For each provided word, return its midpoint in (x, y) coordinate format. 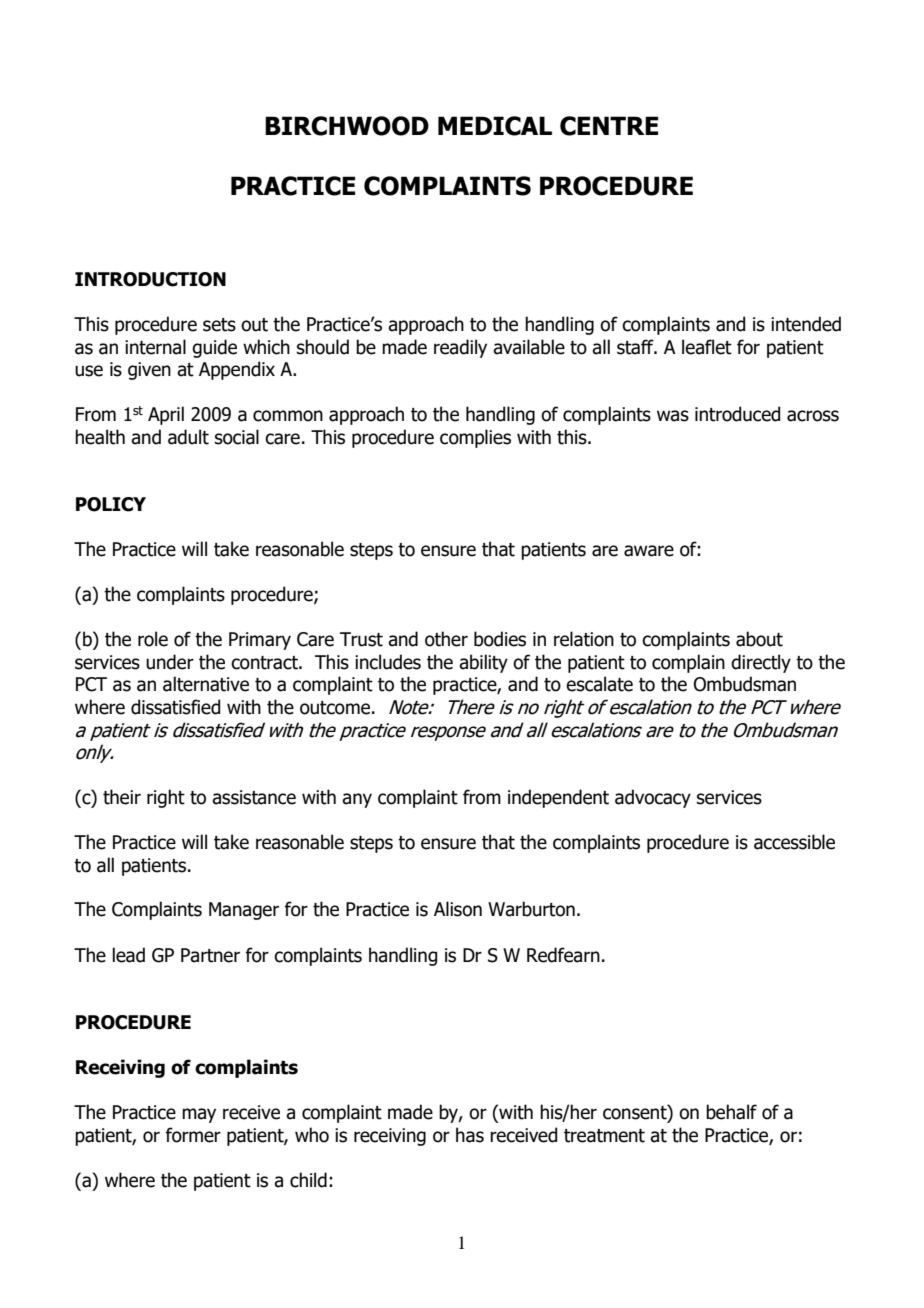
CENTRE (609, 126)
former (193, 1135)
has (470, 1135)
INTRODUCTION (150, 279)
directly (761, 663)
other (446, 639)
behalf (731, 1112)
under (170, 662)
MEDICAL (495, 126)
